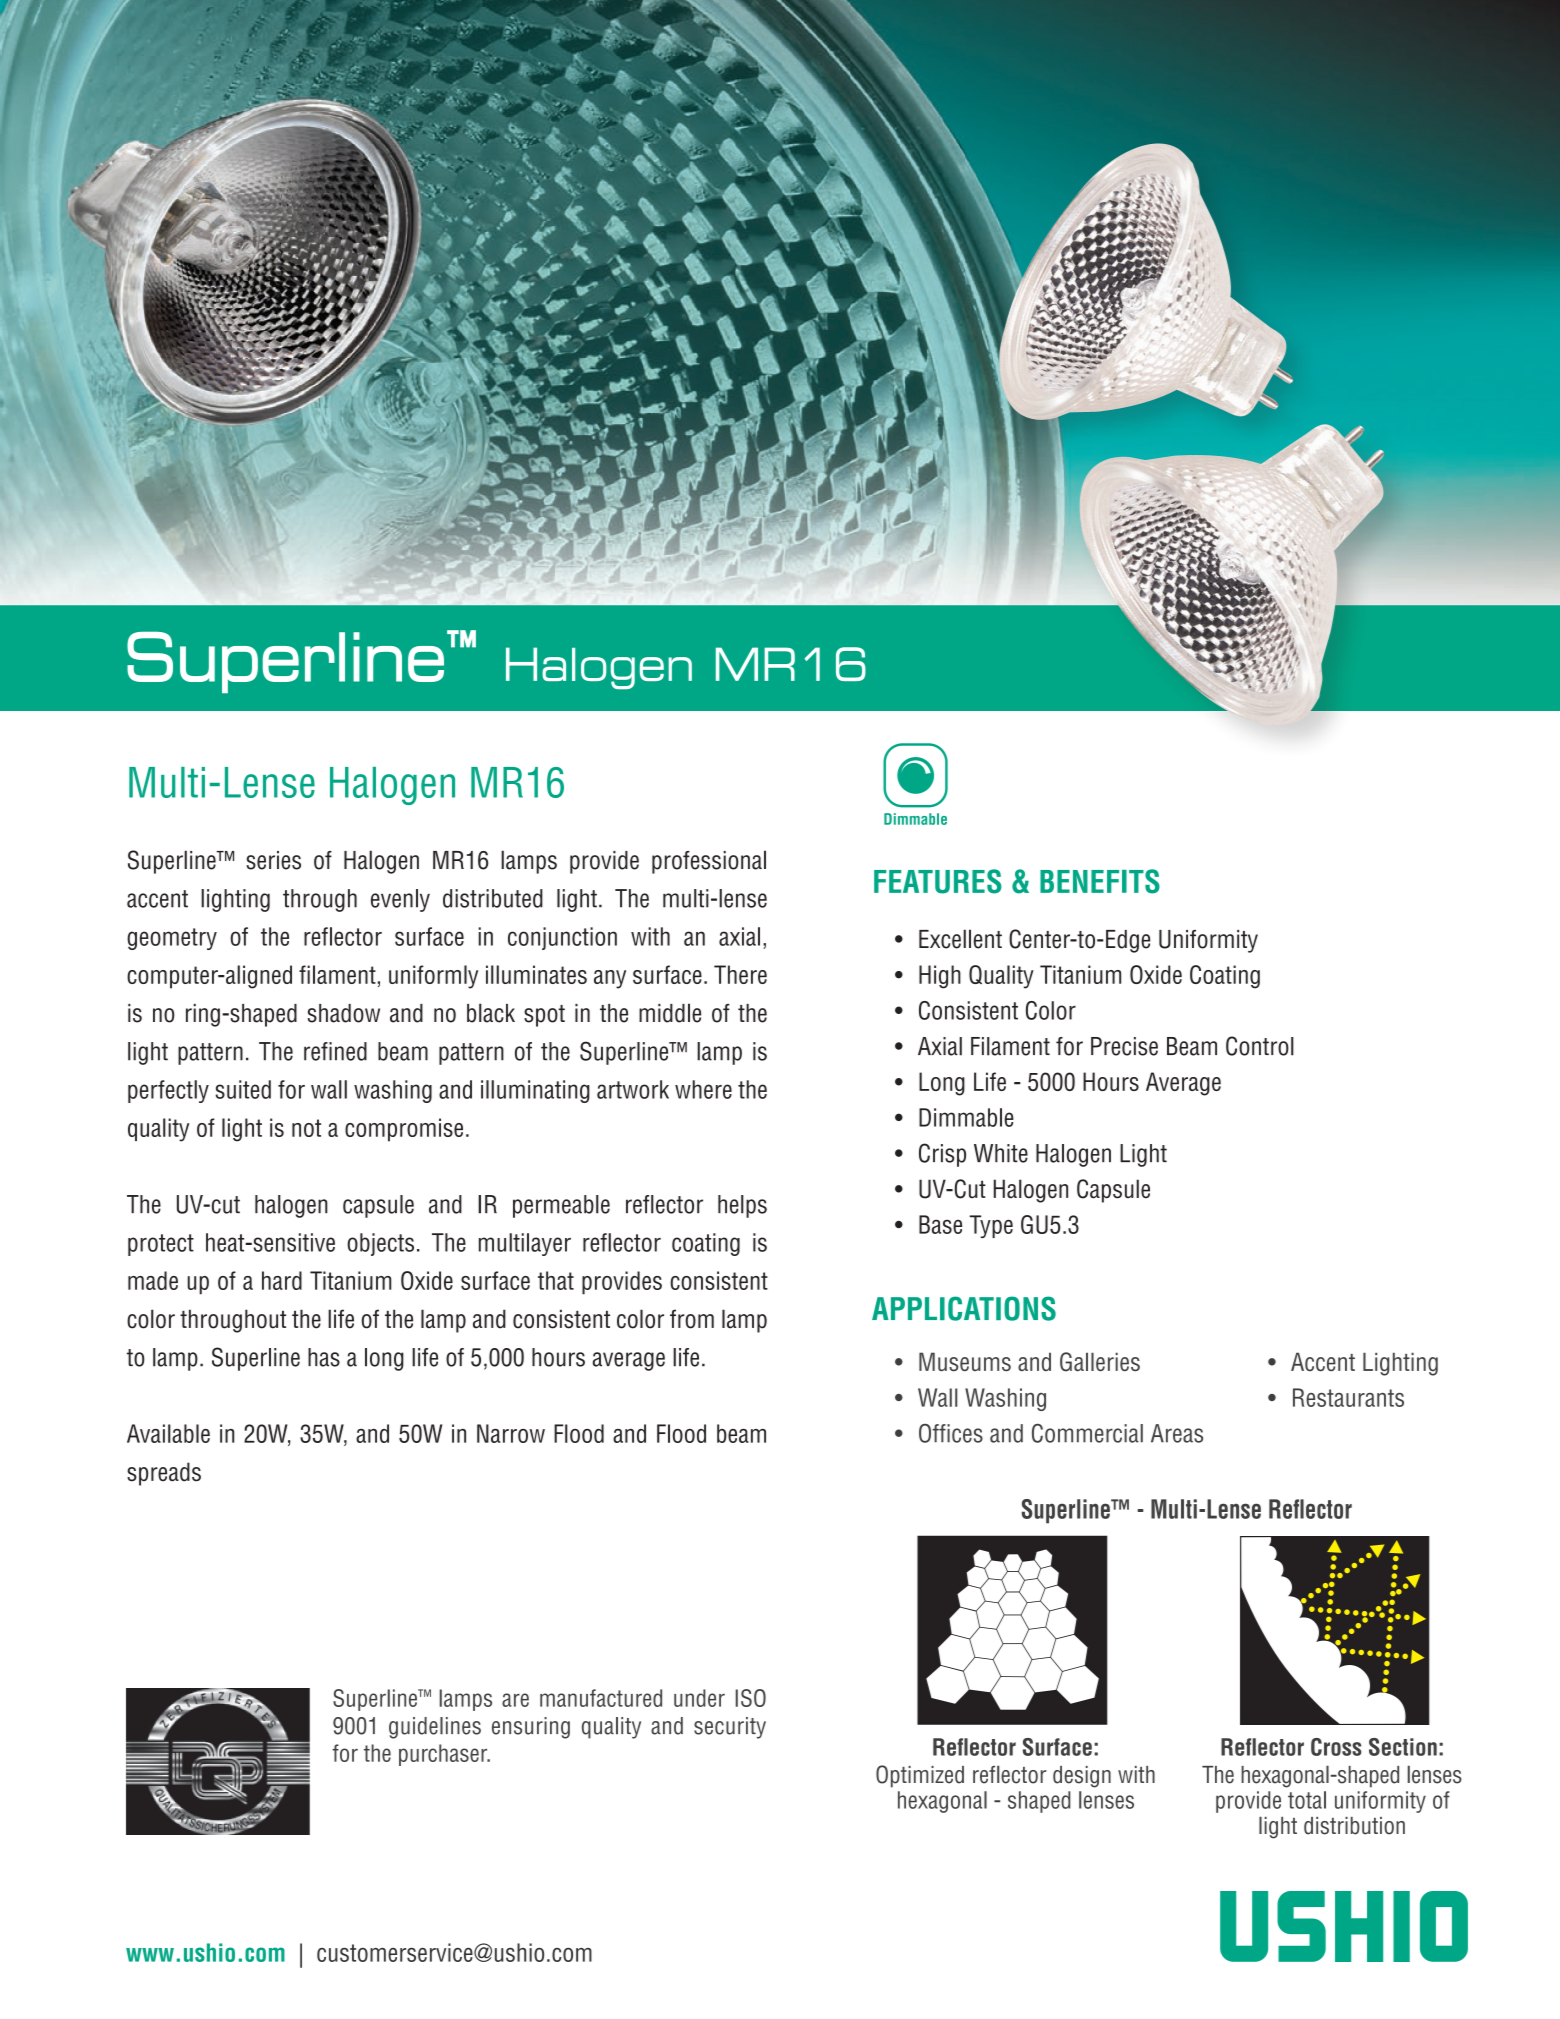  I want to click on hard, so click(282, 1280).
